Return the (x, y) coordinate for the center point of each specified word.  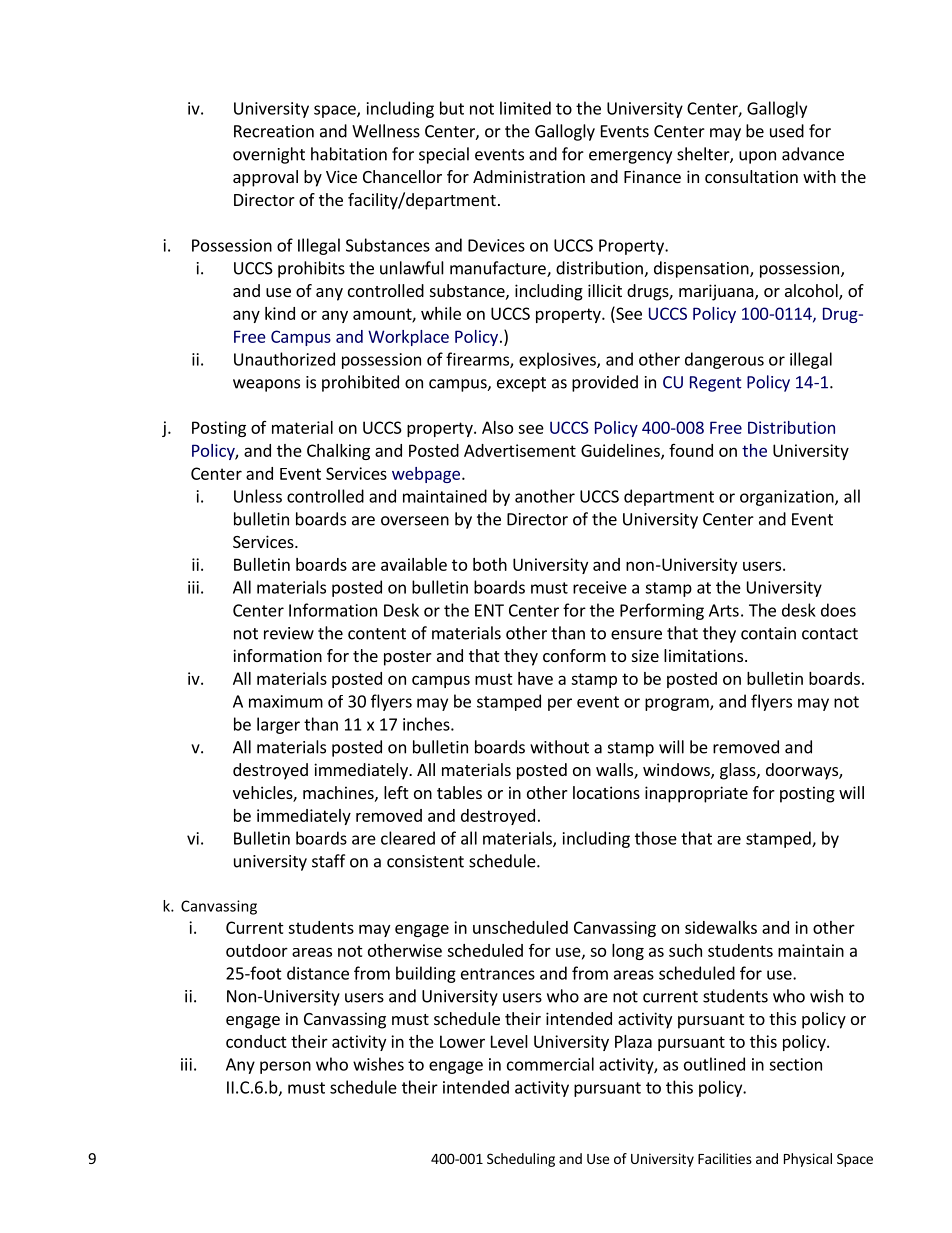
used (787, 131)
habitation (349, 154)
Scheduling (521, 1160)
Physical (808, 1160)
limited (525, 108)
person (285, 1067)
